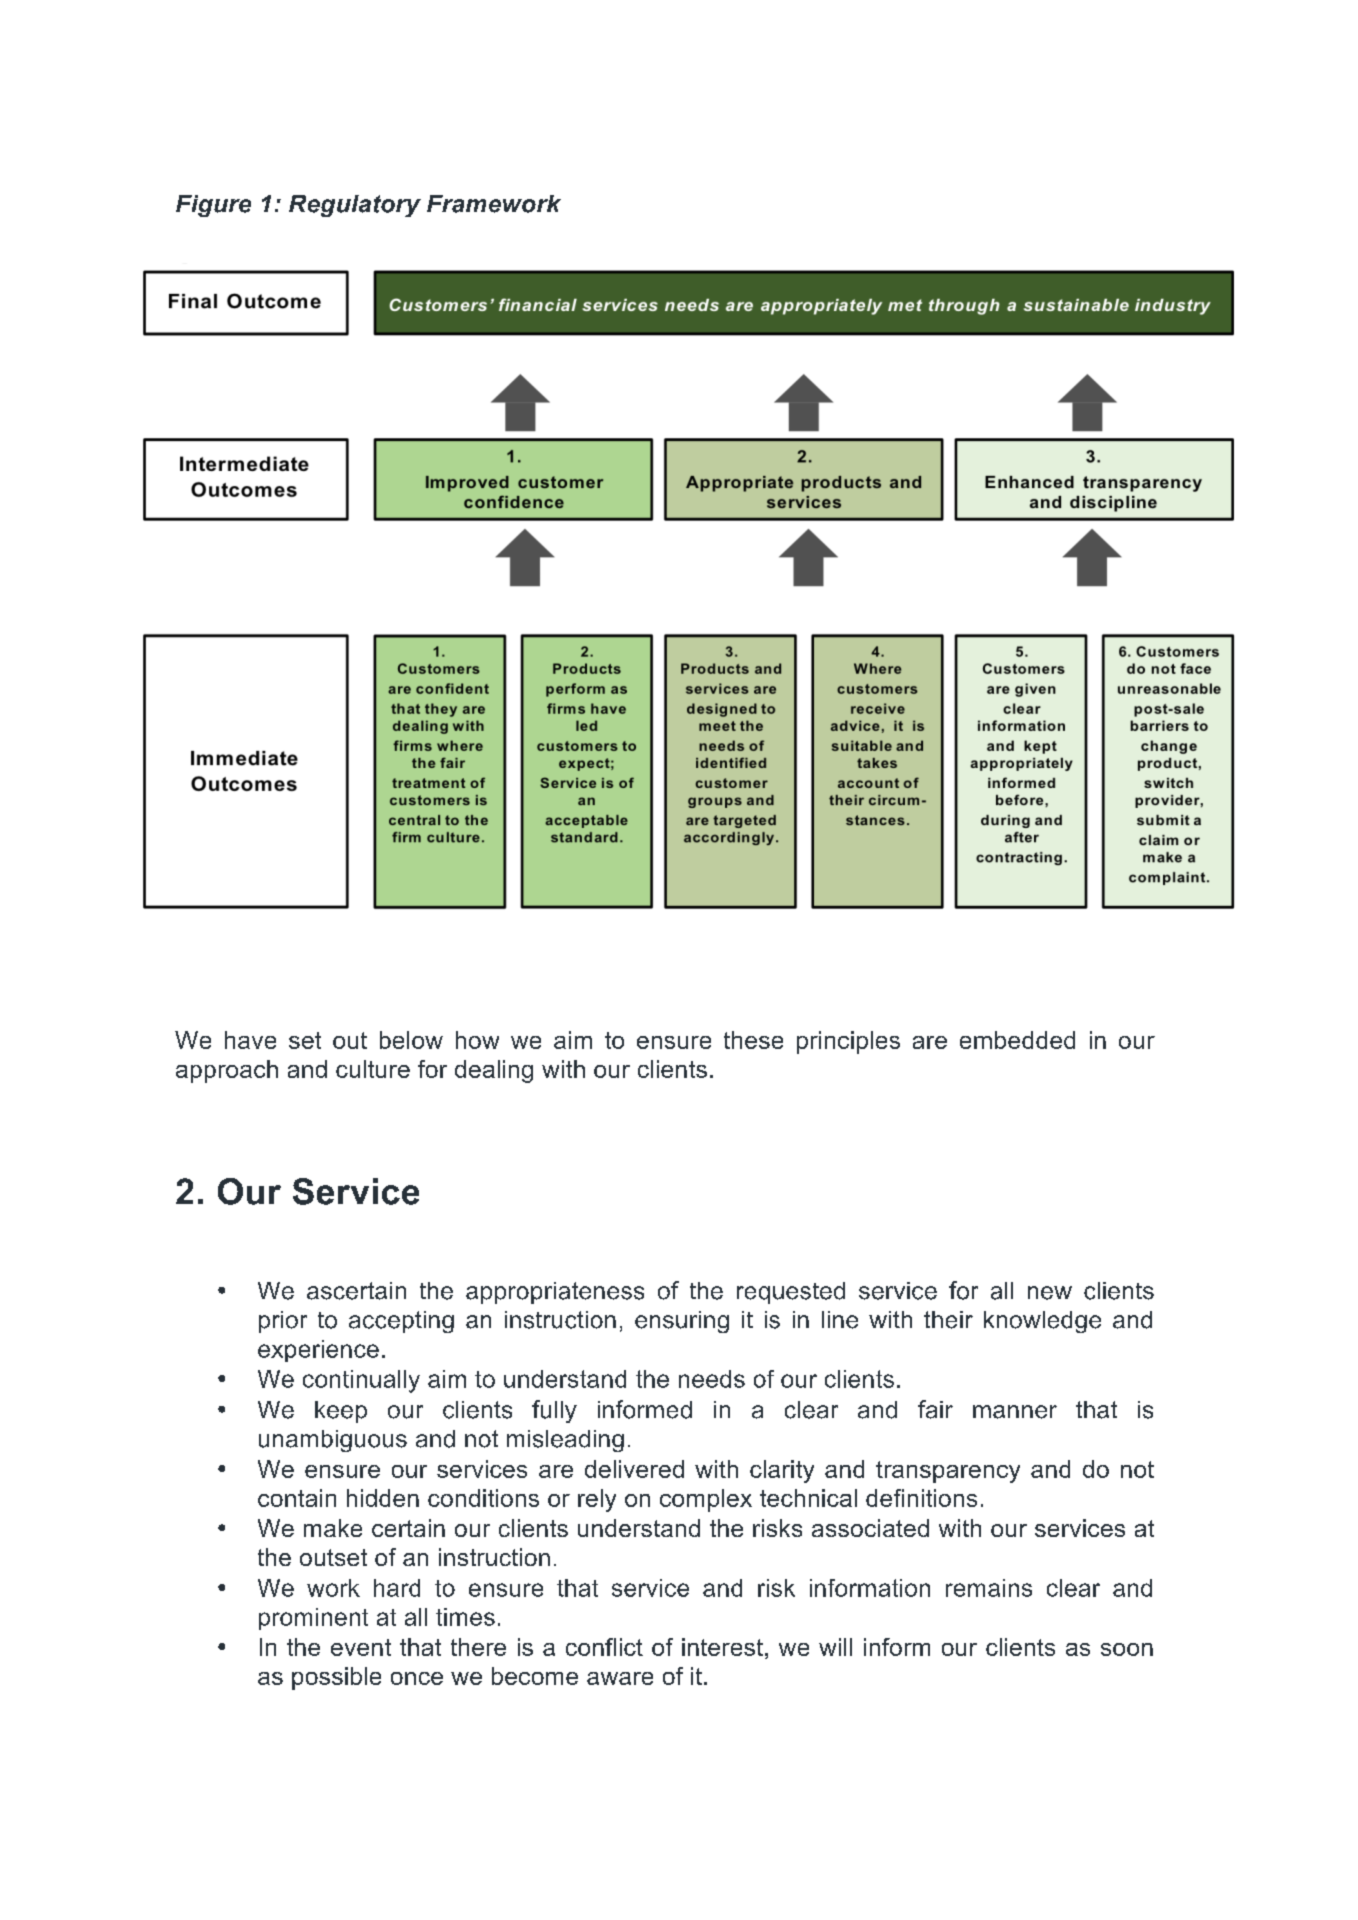 Image resolution: width=1358 pixels, height=1920 pixels. I want to click on Figure, so click(213, 206).
